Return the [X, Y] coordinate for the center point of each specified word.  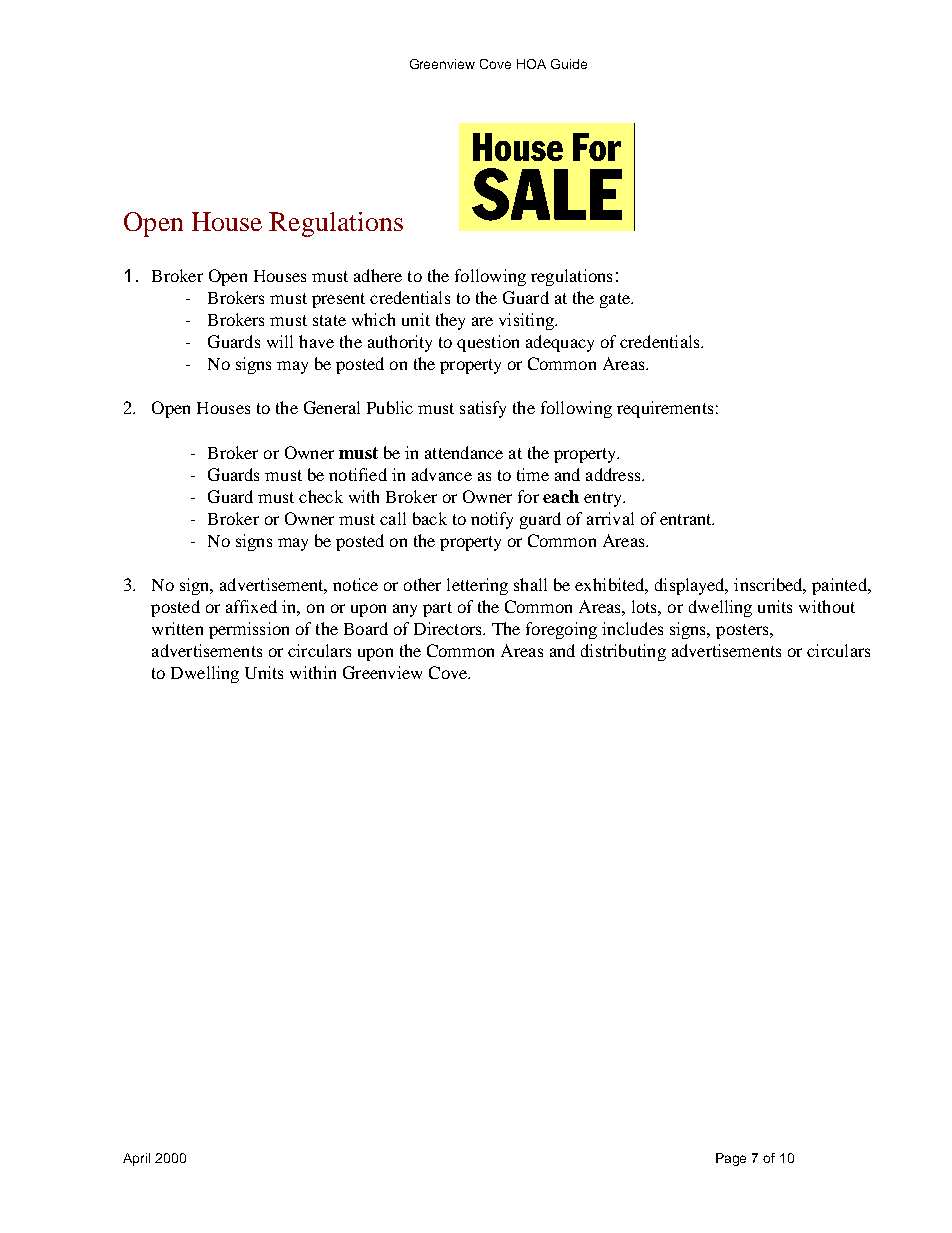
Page [731, 1159]
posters [743, 631]
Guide [569, 64]
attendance [464, 452]
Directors [449, 628]
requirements [665, 409]
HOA [531, 64]
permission [249, 630]
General [332, 407]
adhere [378, 275]
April [136, 1159]
